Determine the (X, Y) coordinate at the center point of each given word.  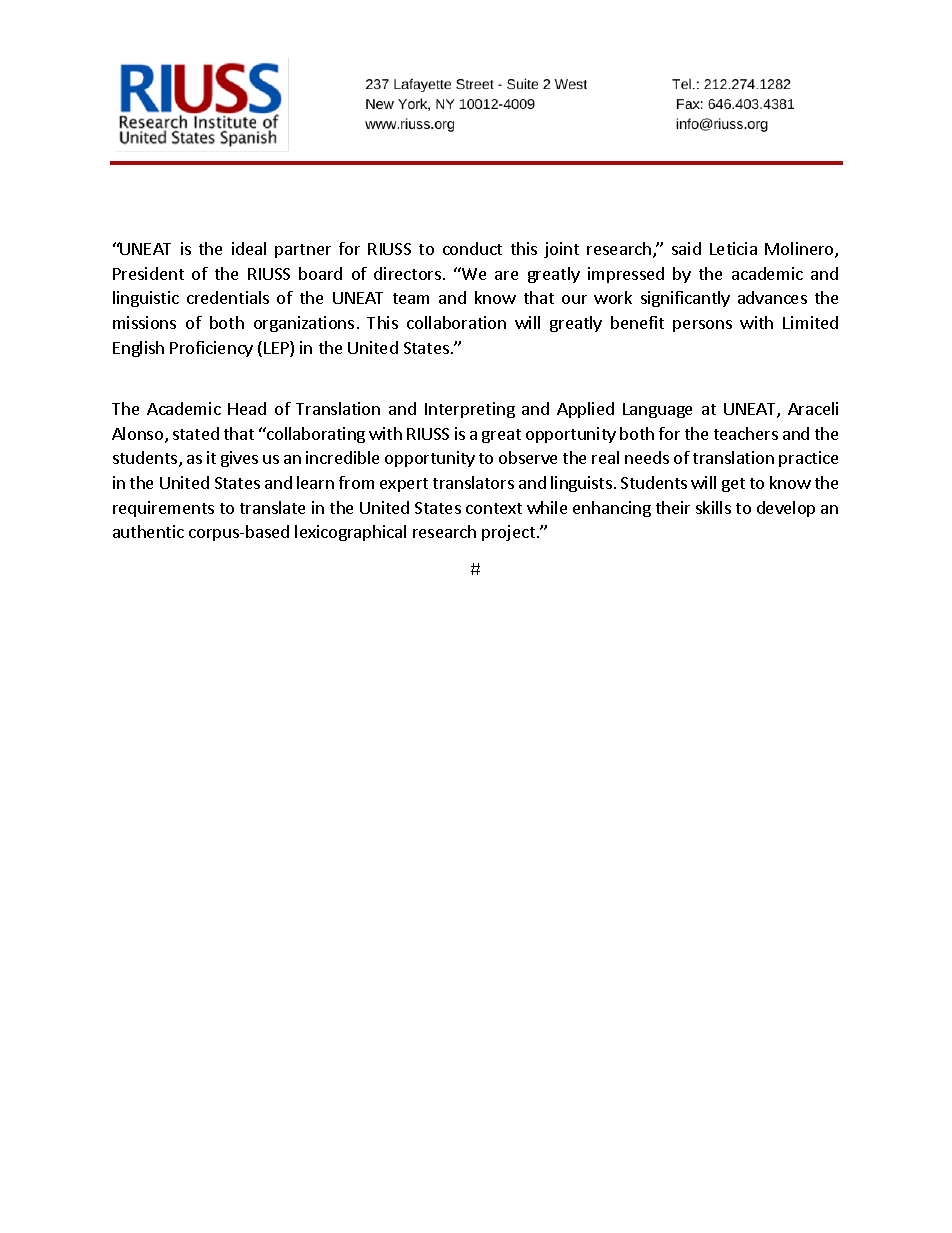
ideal (249, 248)
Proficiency (211, 349)
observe (528, 457)
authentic (148, 531)
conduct (472, 248)
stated (196, 433)
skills (713, 507)
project (510, 533)
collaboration (456, 322)
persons (702, 326)
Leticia (733, 248)
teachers (746, 433)
